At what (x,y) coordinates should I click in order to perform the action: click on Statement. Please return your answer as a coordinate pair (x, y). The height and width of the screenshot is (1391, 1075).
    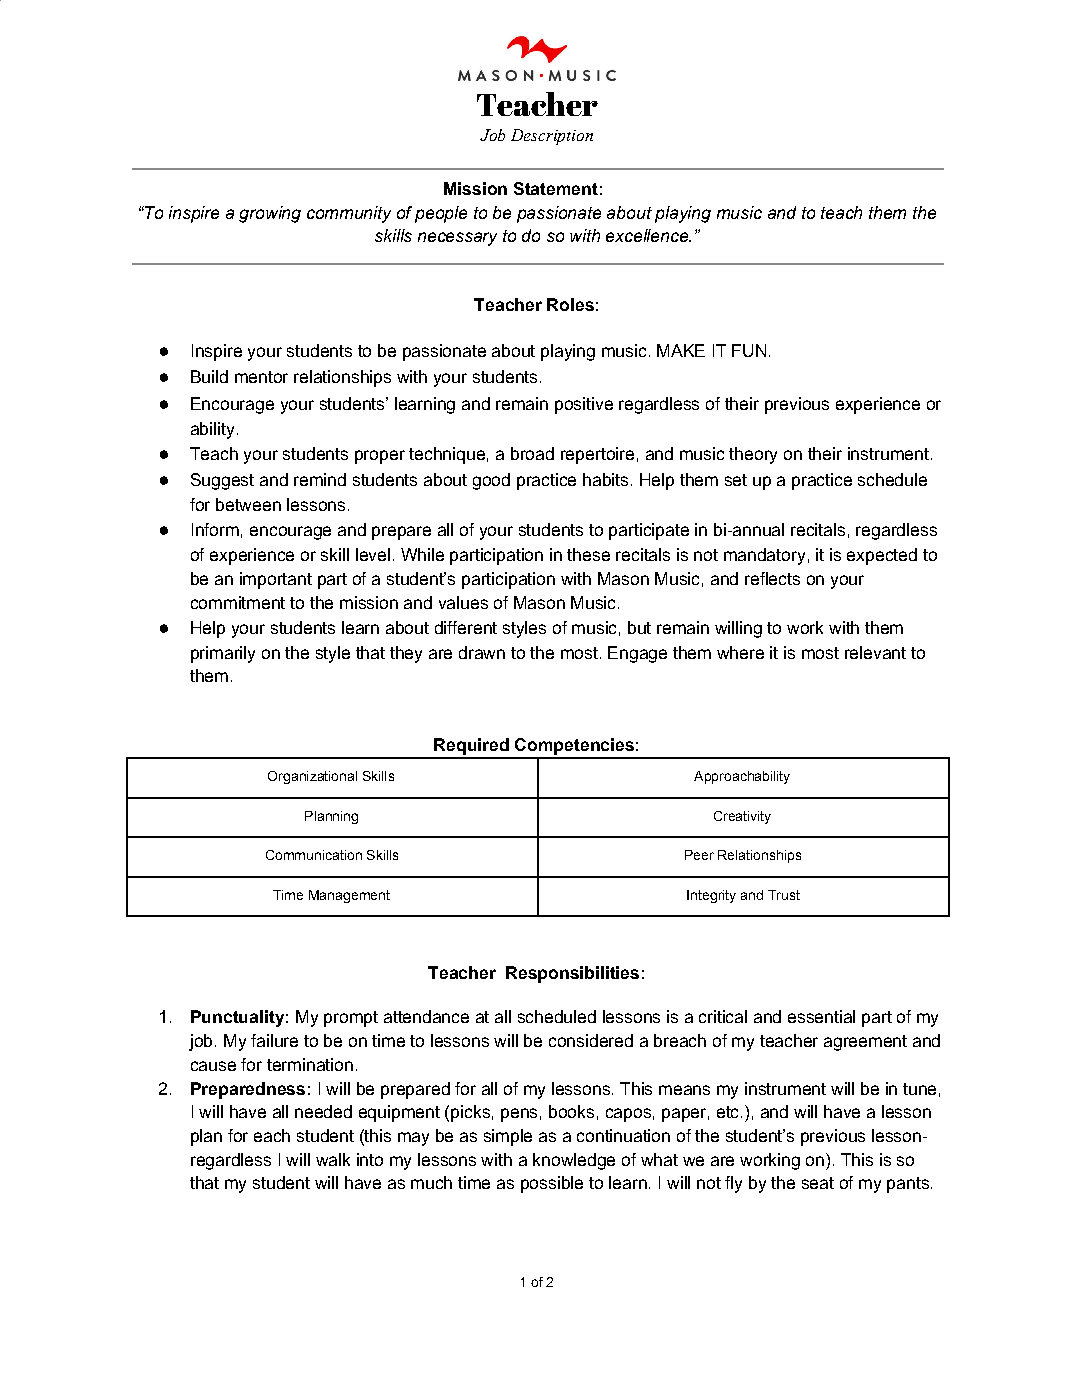
    Looking at the image, I should click on (556, 188).
